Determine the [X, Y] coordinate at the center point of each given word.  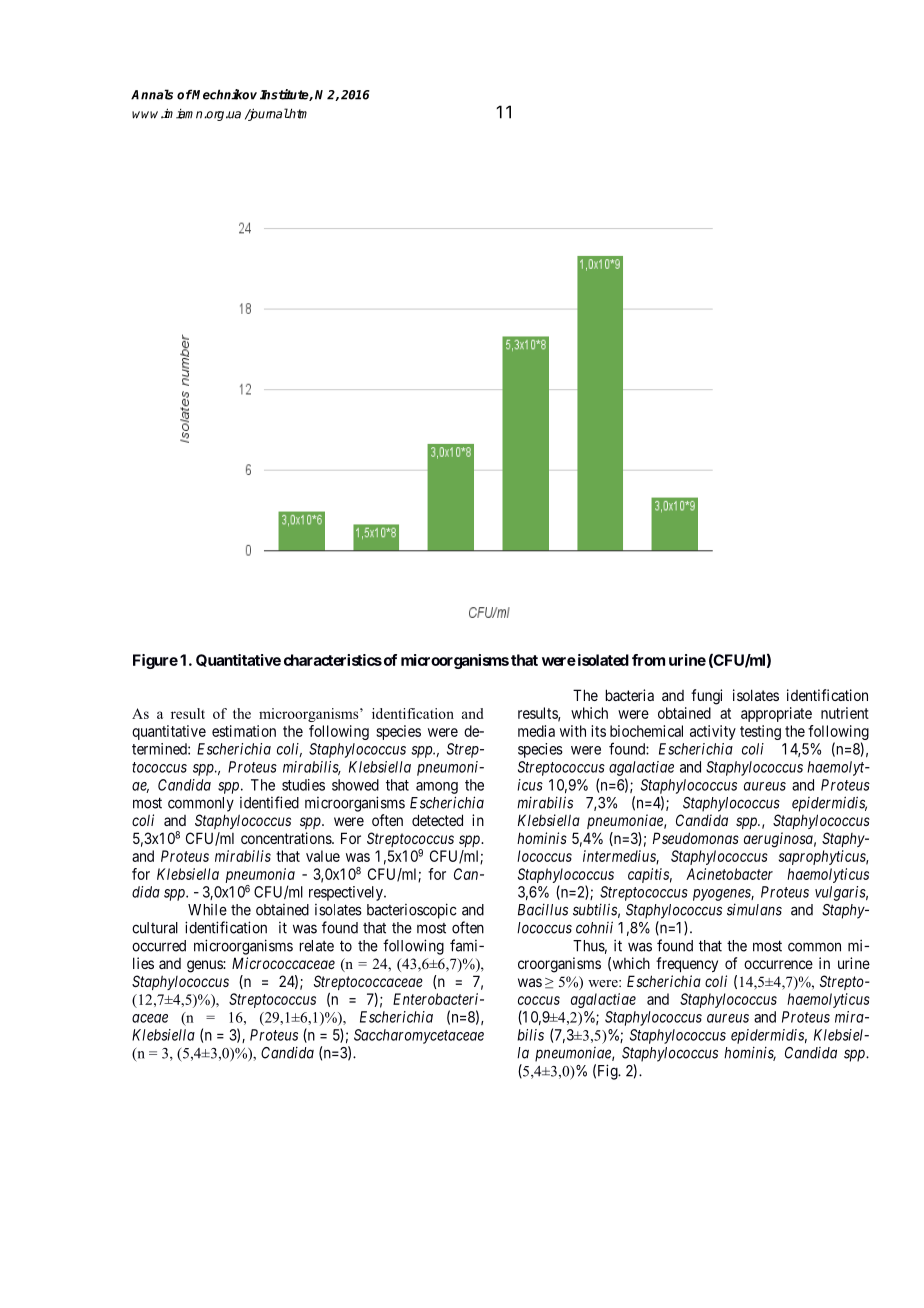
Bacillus [543, 909]
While [207, 910]
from [648, 660]
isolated [602, 660]
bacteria [630, 695]
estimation [244, 731]
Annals [152, 94]
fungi [706, 697]
